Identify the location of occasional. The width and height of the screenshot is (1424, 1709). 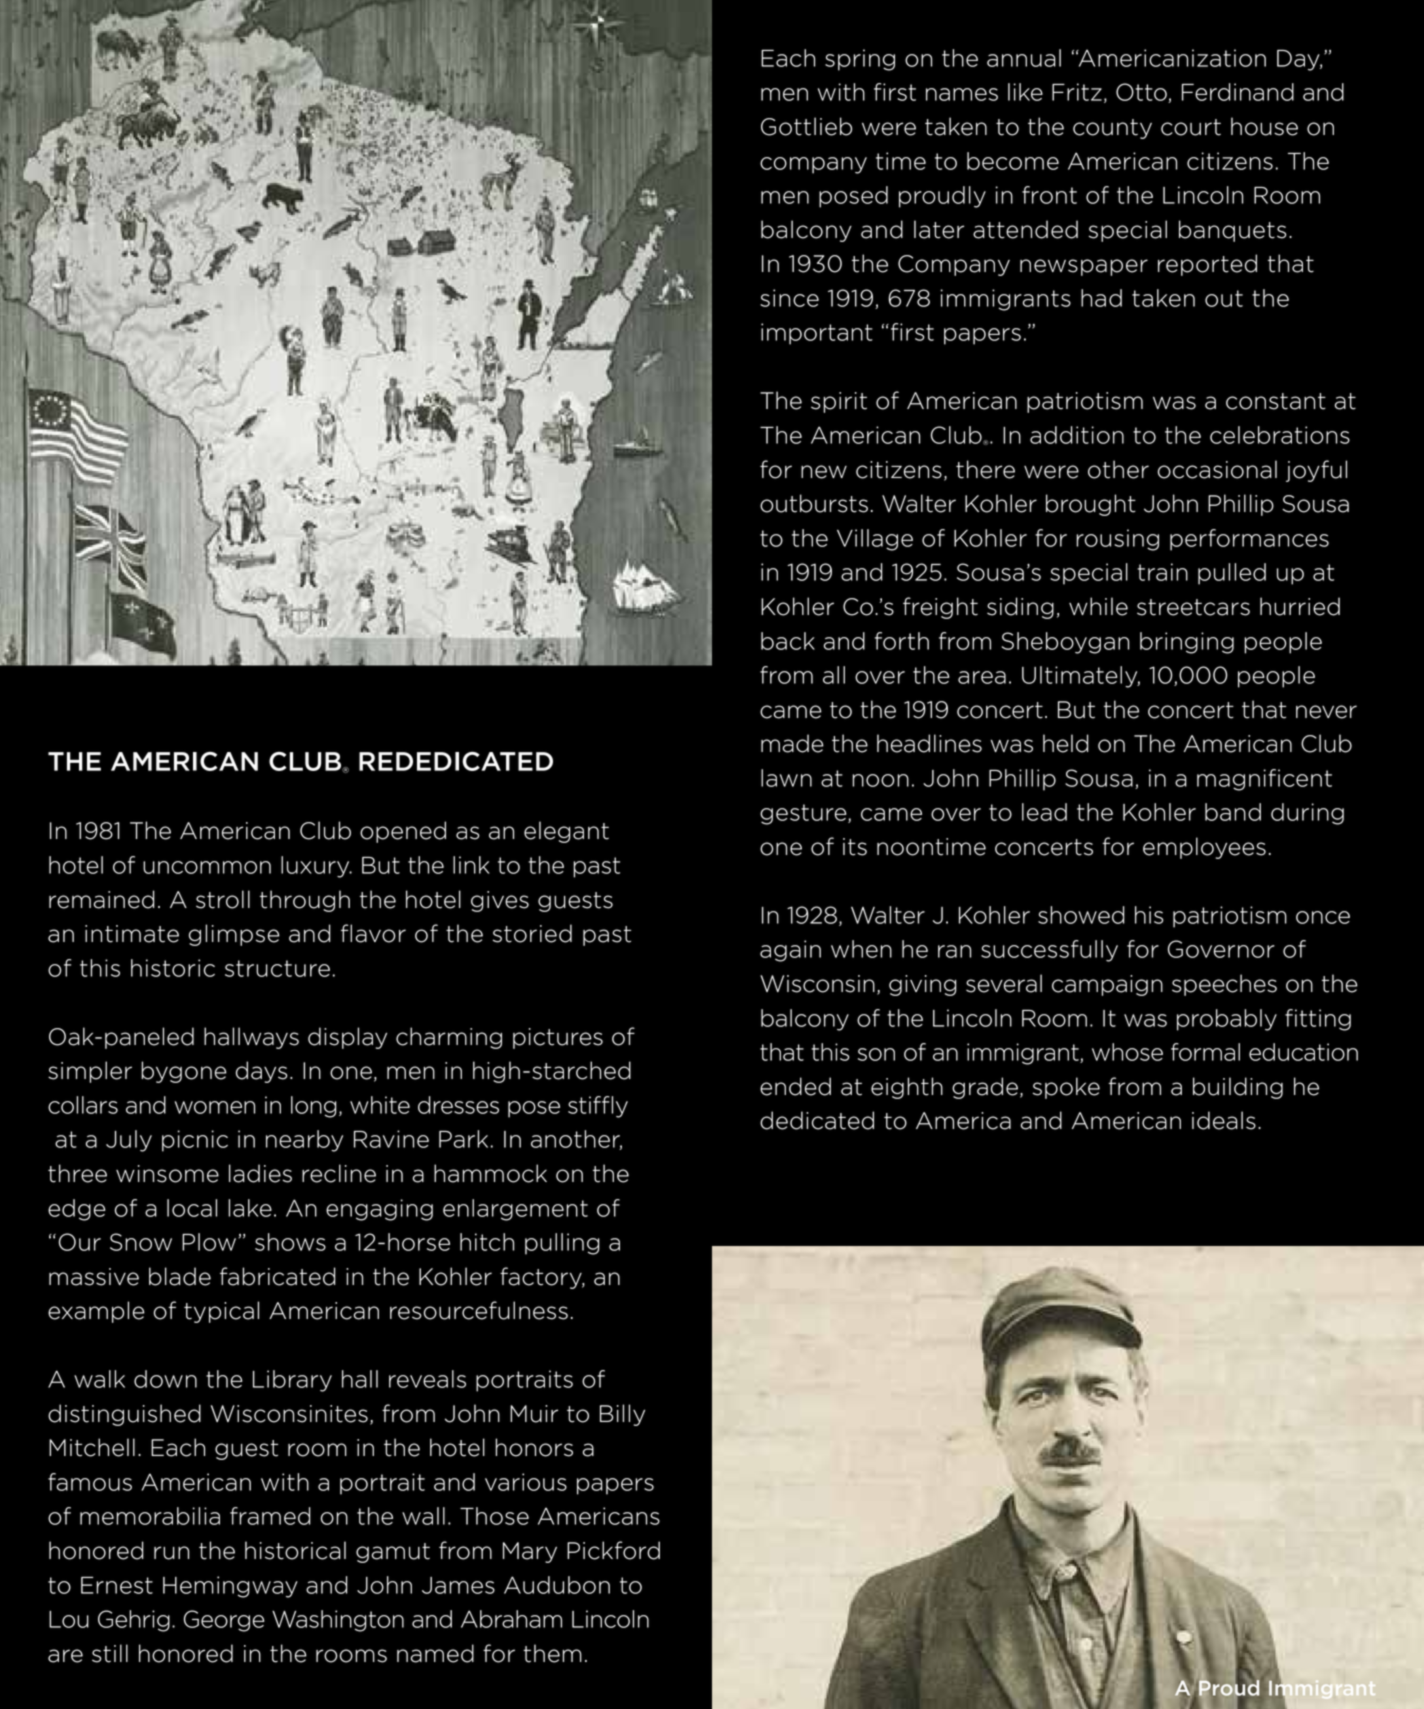
(1217, 469).
